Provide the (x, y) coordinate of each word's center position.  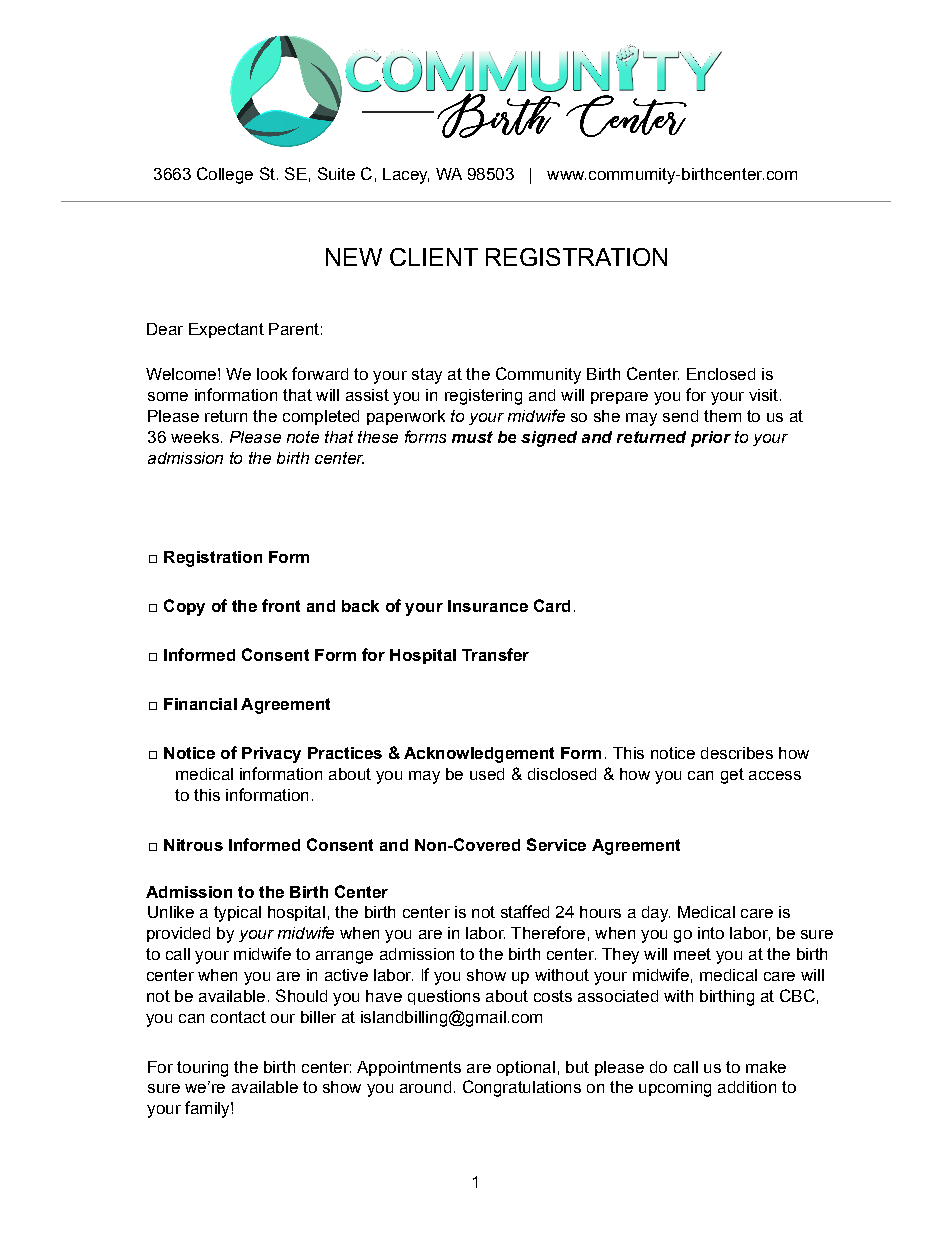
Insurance (488, 606)
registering (483, 397)
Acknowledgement (479, 755)
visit (763, 395)
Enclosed (721, 374)
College (225, 175)
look (272, 374)
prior (711, 439)
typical (237, 914)
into (711, 933)
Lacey (406, 176)
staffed (525, 911)
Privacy (271, 755)
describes (737, 753)
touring (202, 1069)
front (281, 605)
